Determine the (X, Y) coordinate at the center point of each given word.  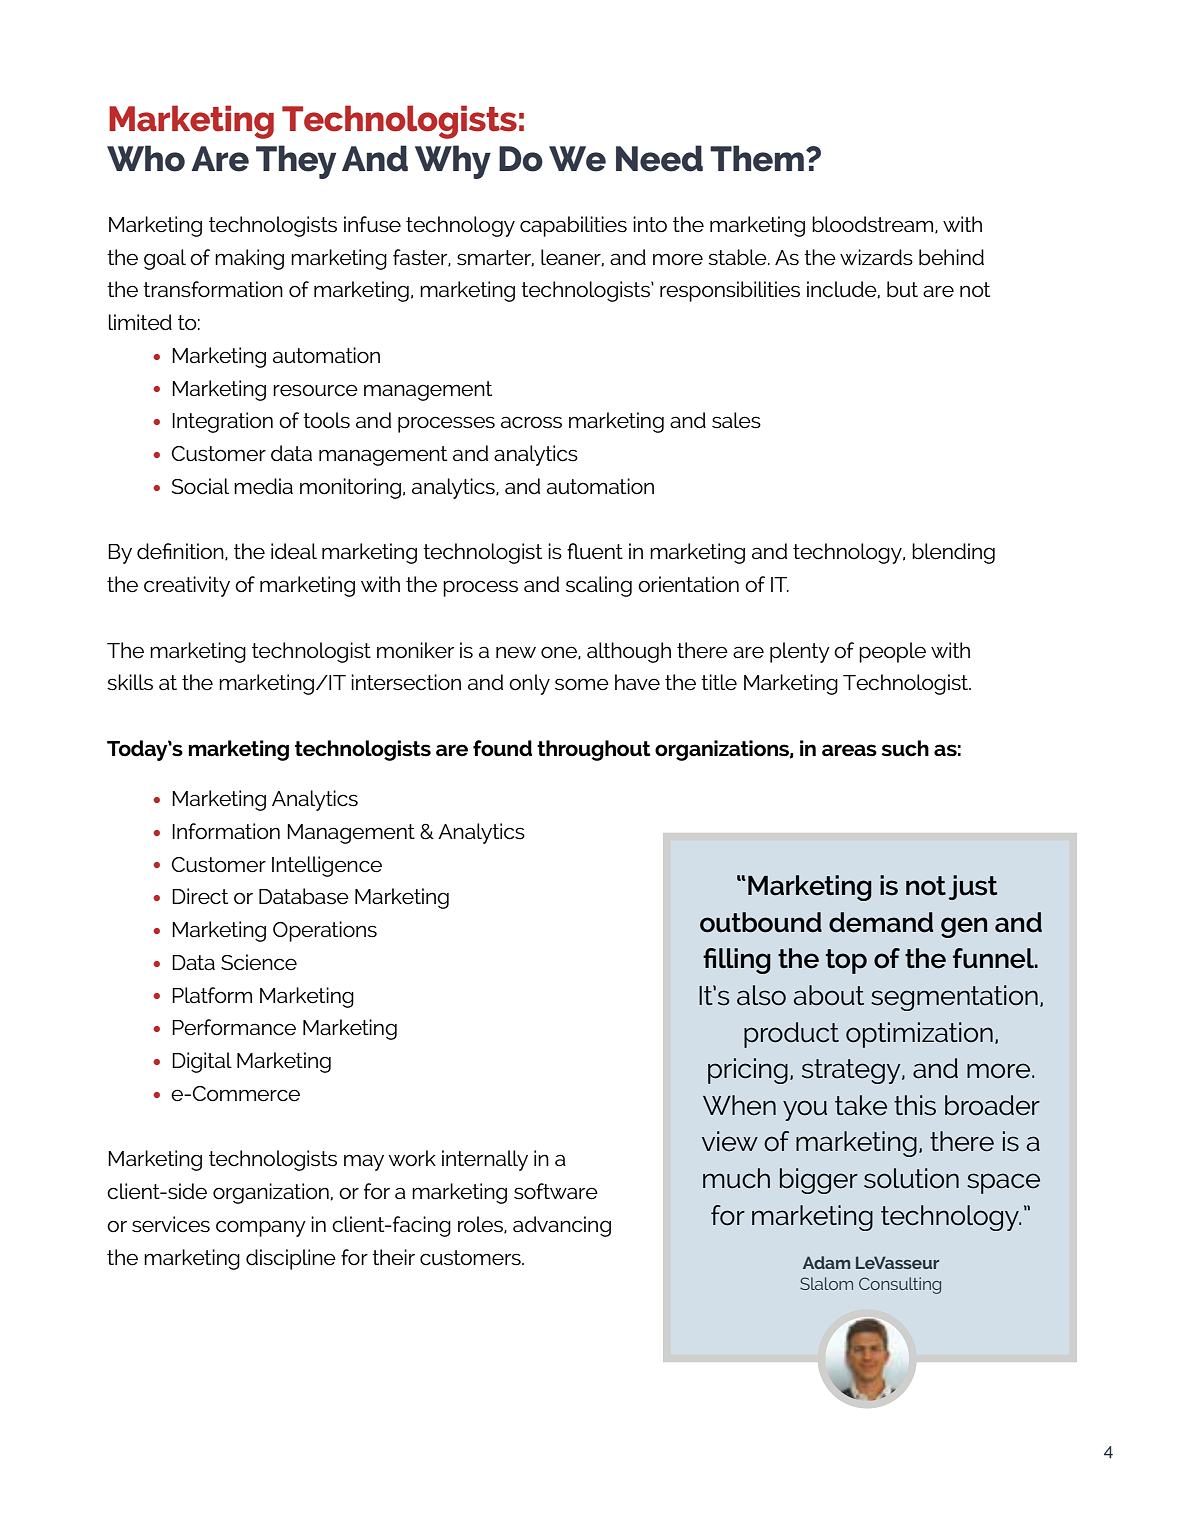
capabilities (573, 226)
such (905, 748)
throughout (593, 750)
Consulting (900, 1285)
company (261, 1228)
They (296, 162)
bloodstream (874, 225)
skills (130, 682)
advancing (562, 1226)
